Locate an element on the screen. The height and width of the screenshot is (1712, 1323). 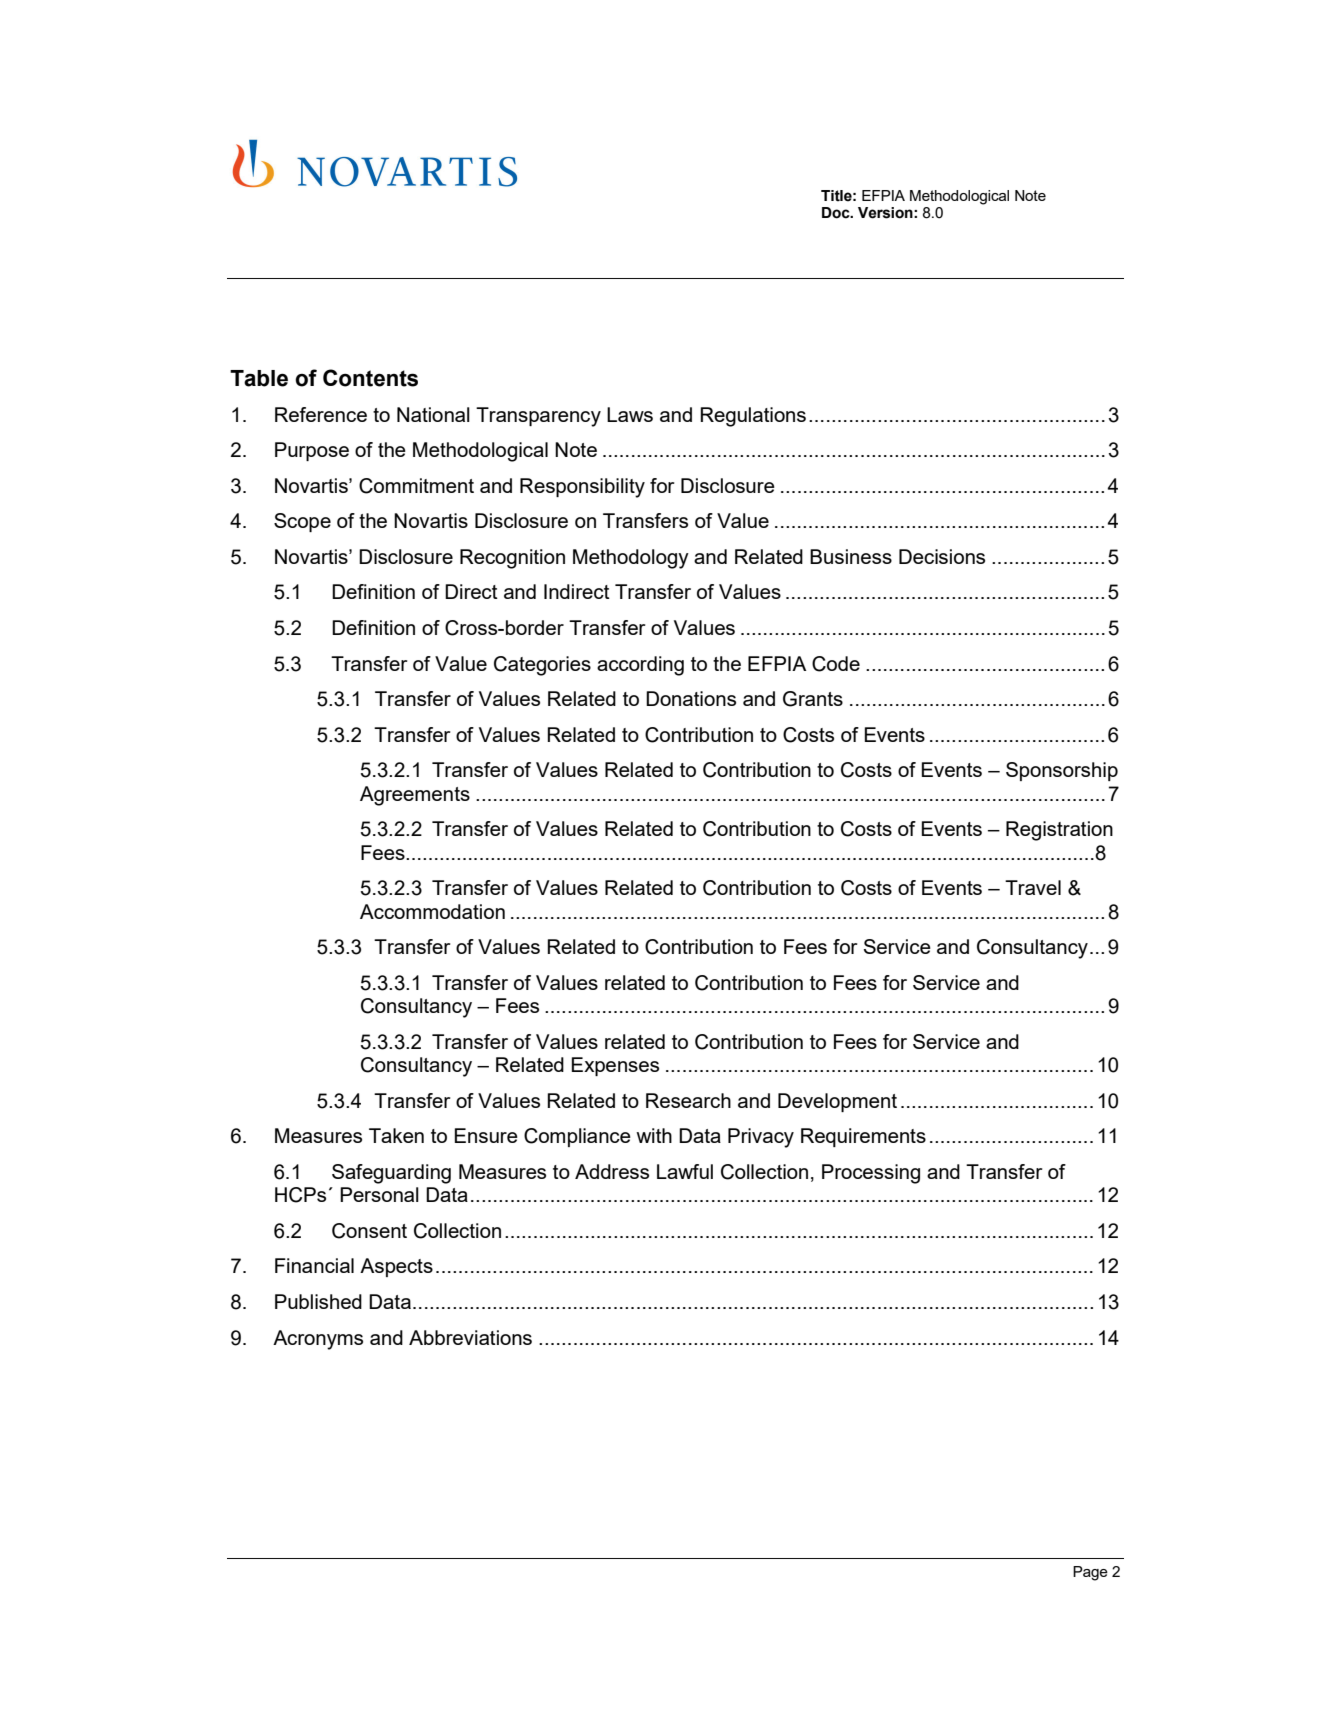
Processing is located at coordinates (871, 1174).
